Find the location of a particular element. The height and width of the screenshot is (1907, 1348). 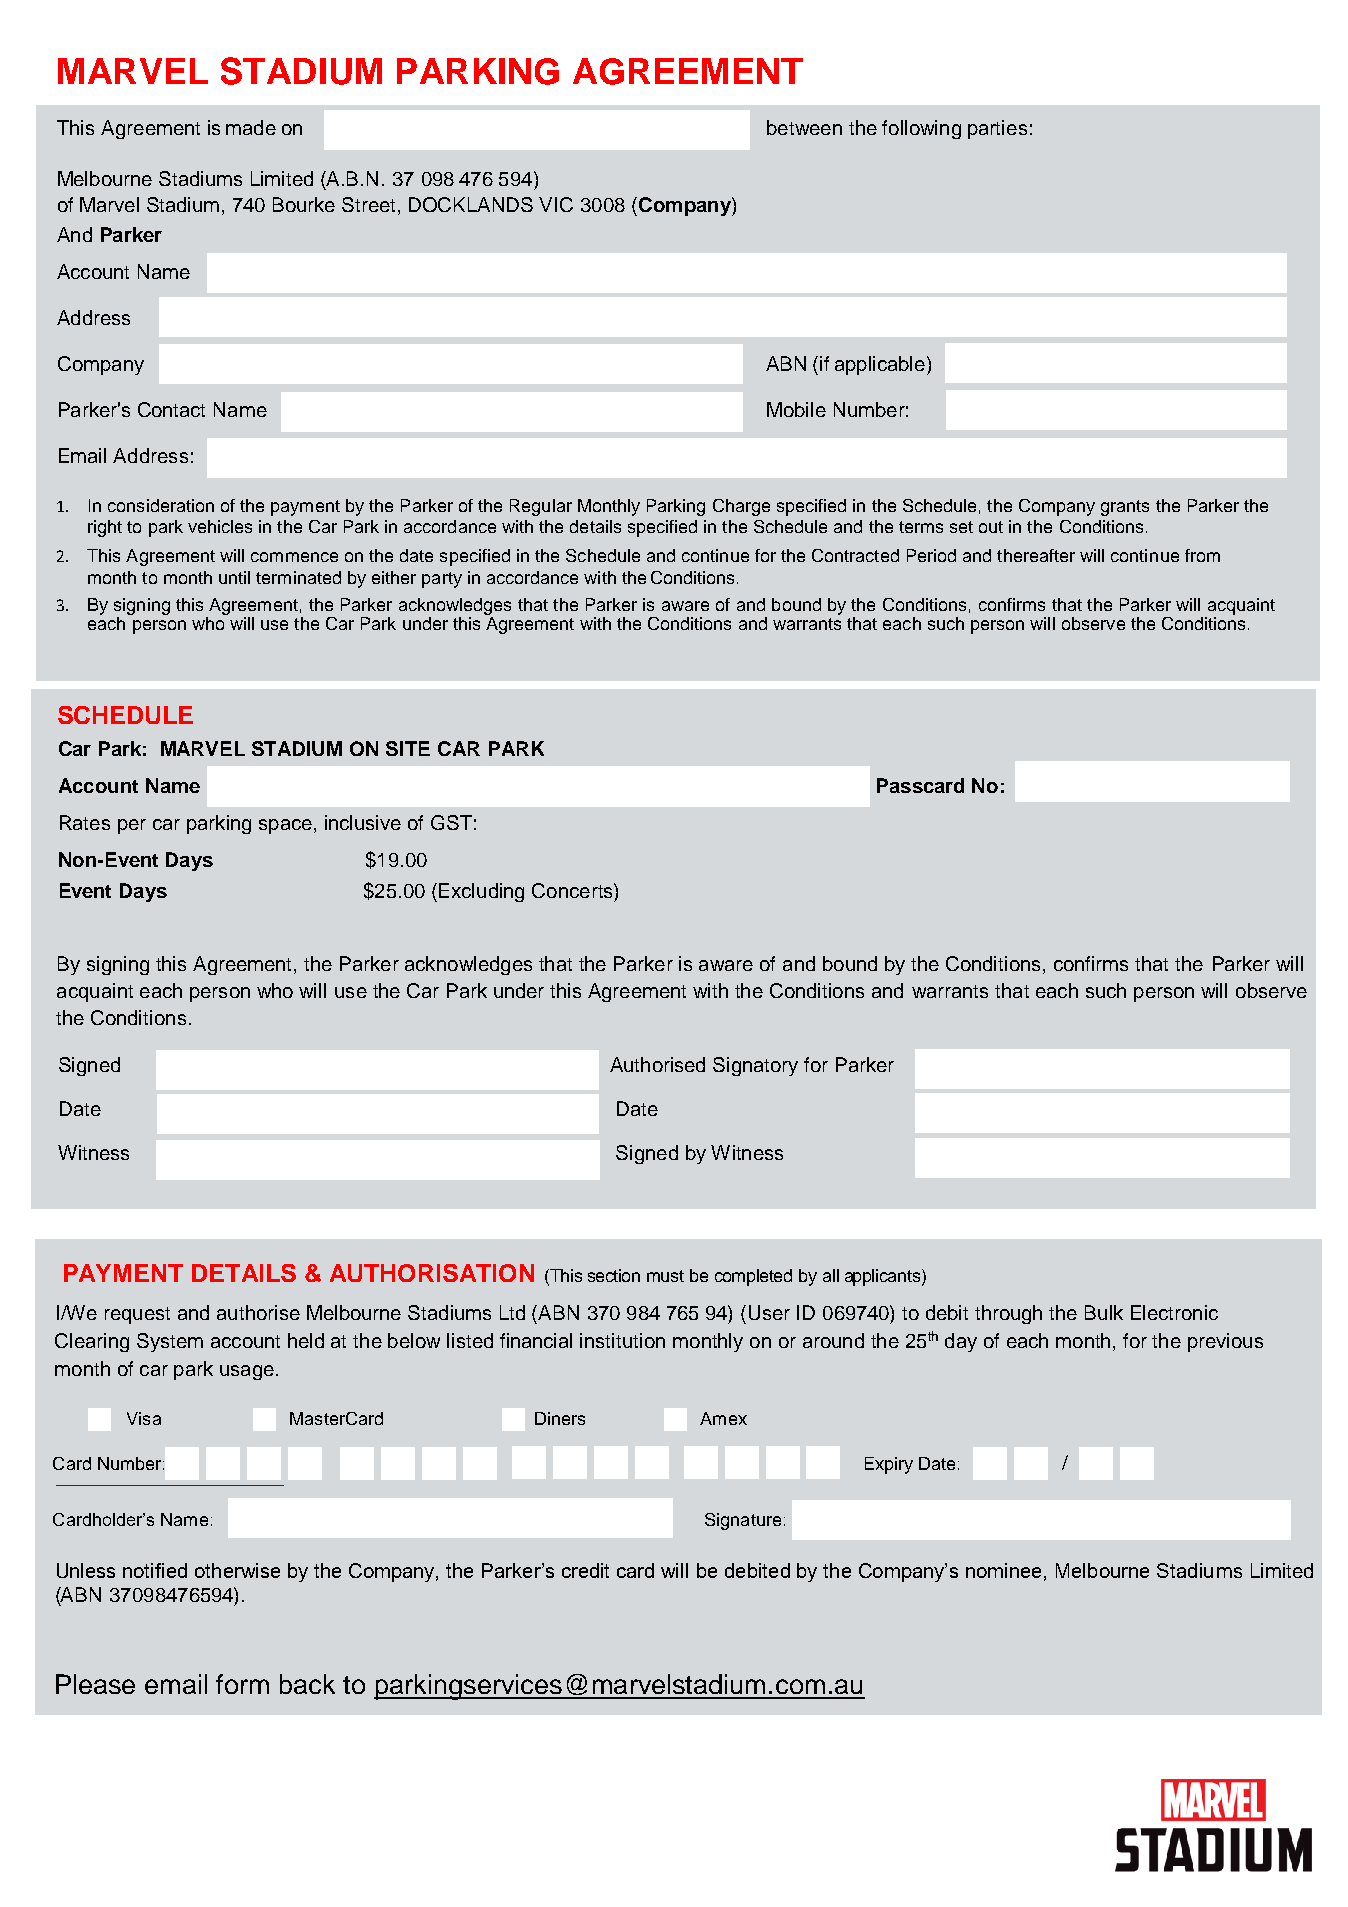

credit is located at coordinates (585, 1570).
